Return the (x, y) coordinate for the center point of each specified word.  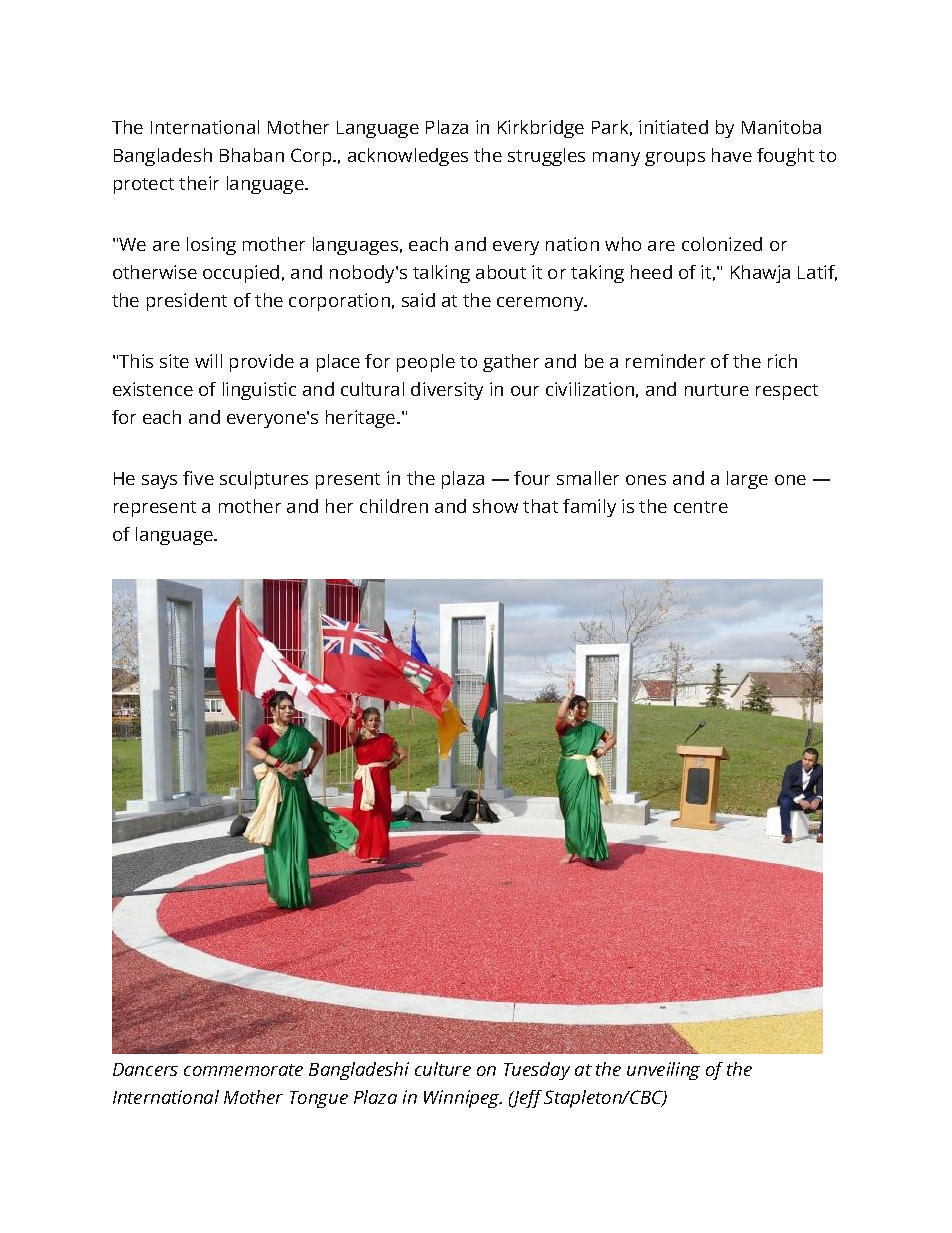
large (747, 480)
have (732, 155)
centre (701, 507)
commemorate (243, 1070)
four (532, 478)
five (198, 478)
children (394, 506)
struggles (546, 157)
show (495, 506)
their (199, 183)
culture (443, 1069)
